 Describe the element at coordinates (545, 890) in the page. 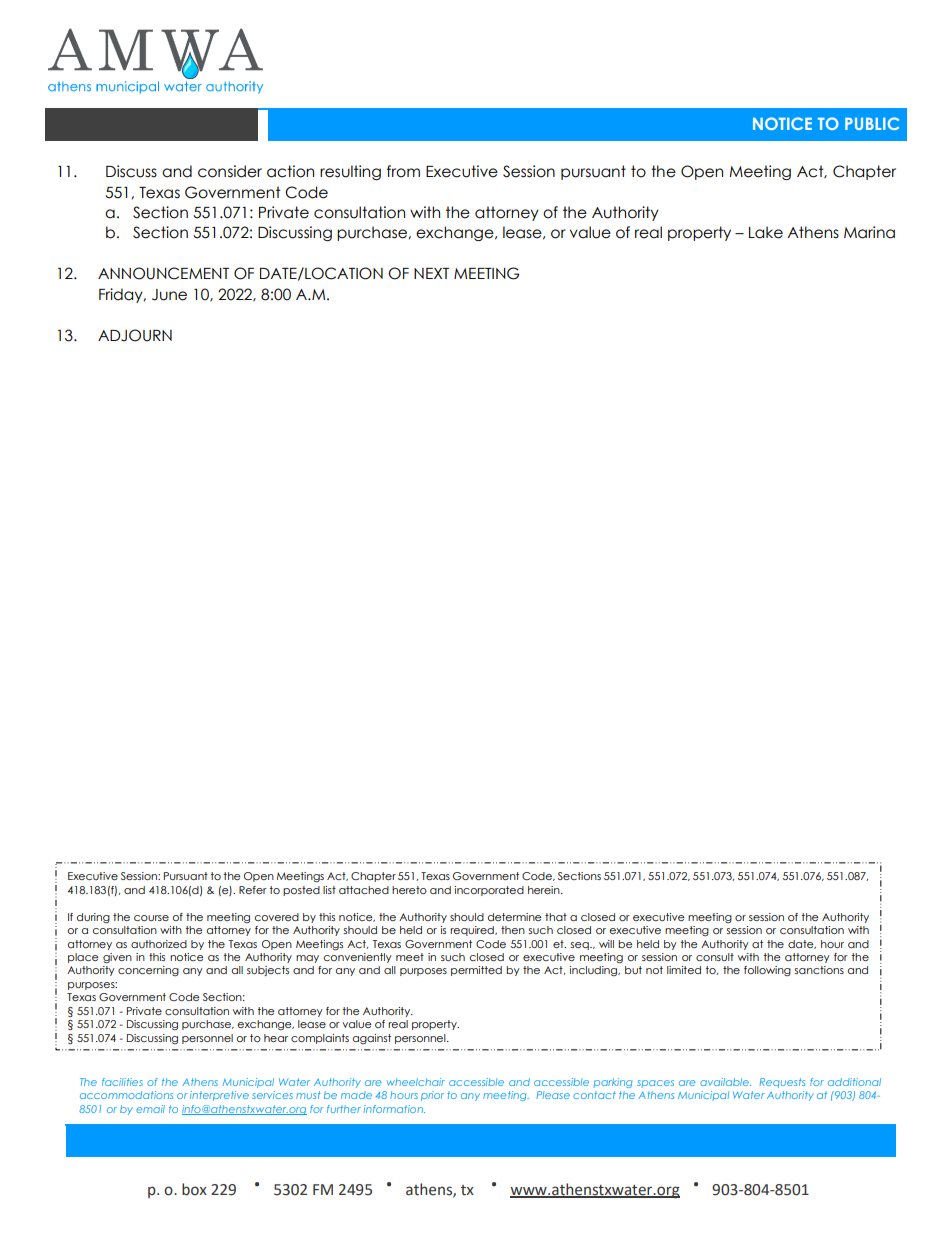

I see `herein` at that location.
